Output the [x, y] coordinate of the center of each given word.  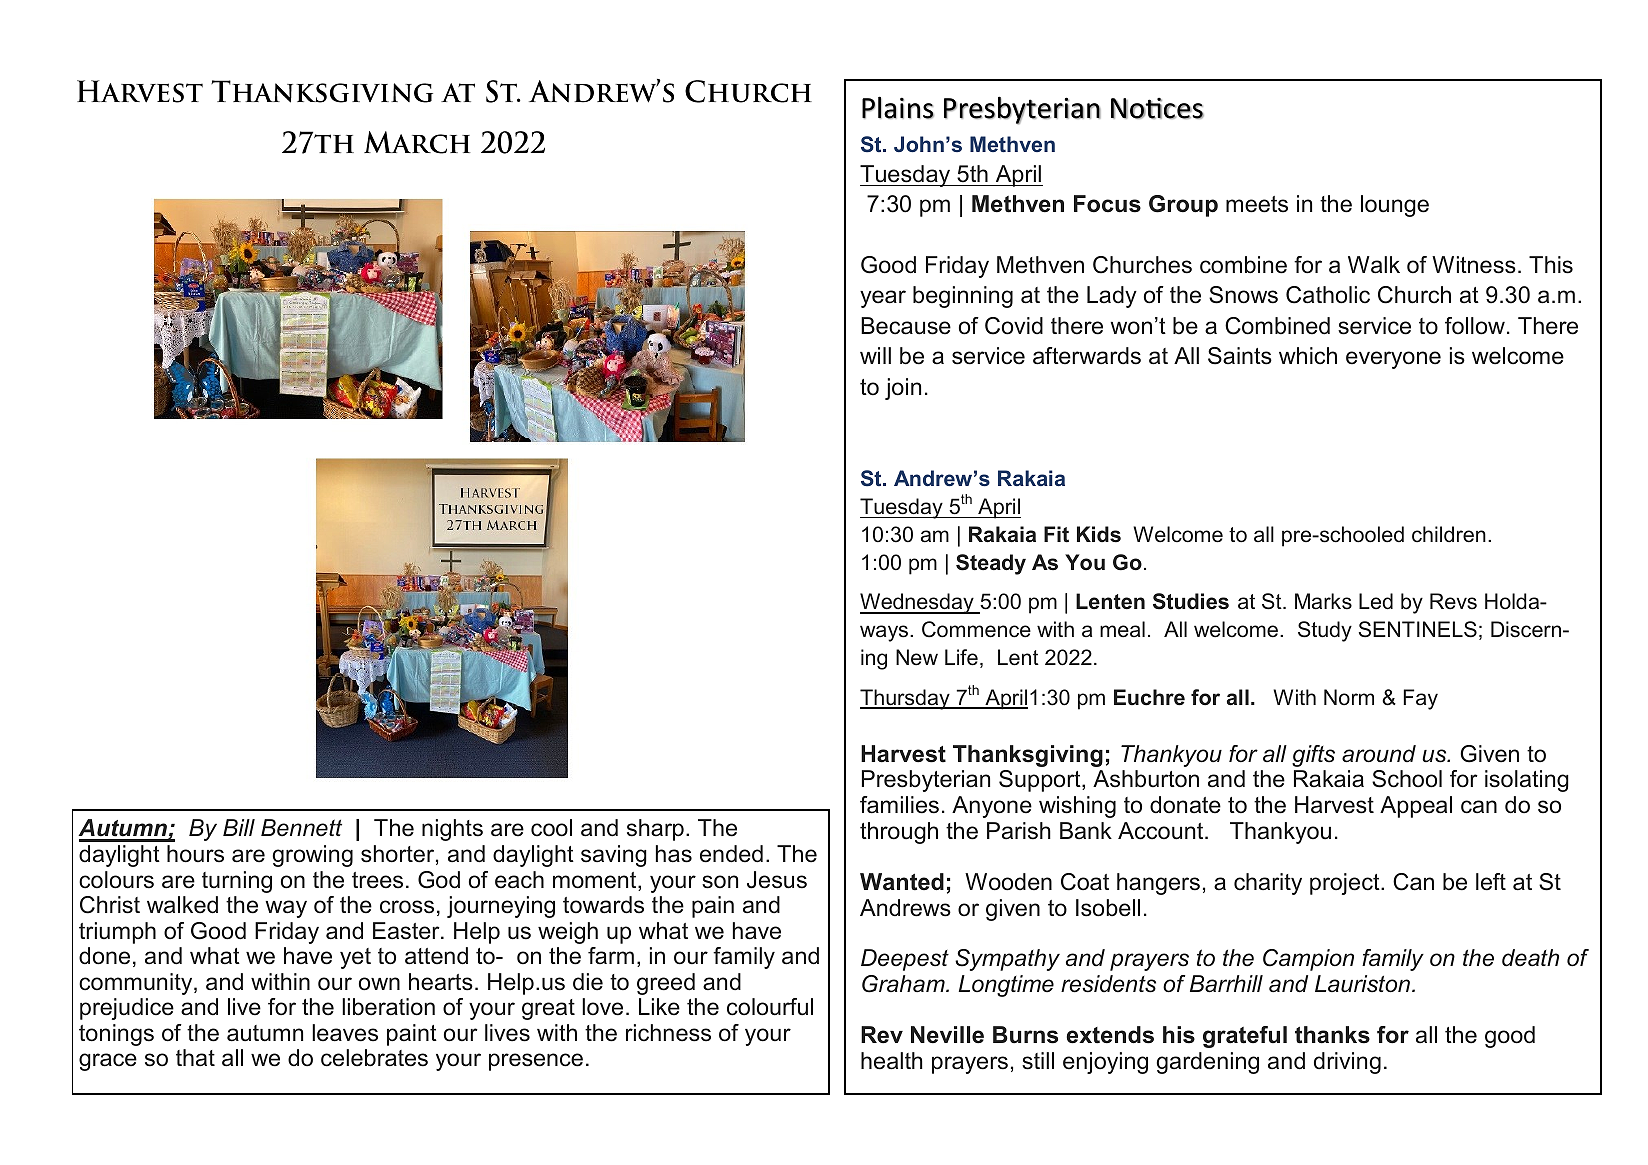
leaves [345, 1033]
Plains [898, 107]
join [903, 389]
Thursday [906, 699]
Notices [1157, 108]
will [875, 355]
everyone [1393, 360]
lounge [1395, 206]
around [1379, 754]
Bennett [301, 828]
